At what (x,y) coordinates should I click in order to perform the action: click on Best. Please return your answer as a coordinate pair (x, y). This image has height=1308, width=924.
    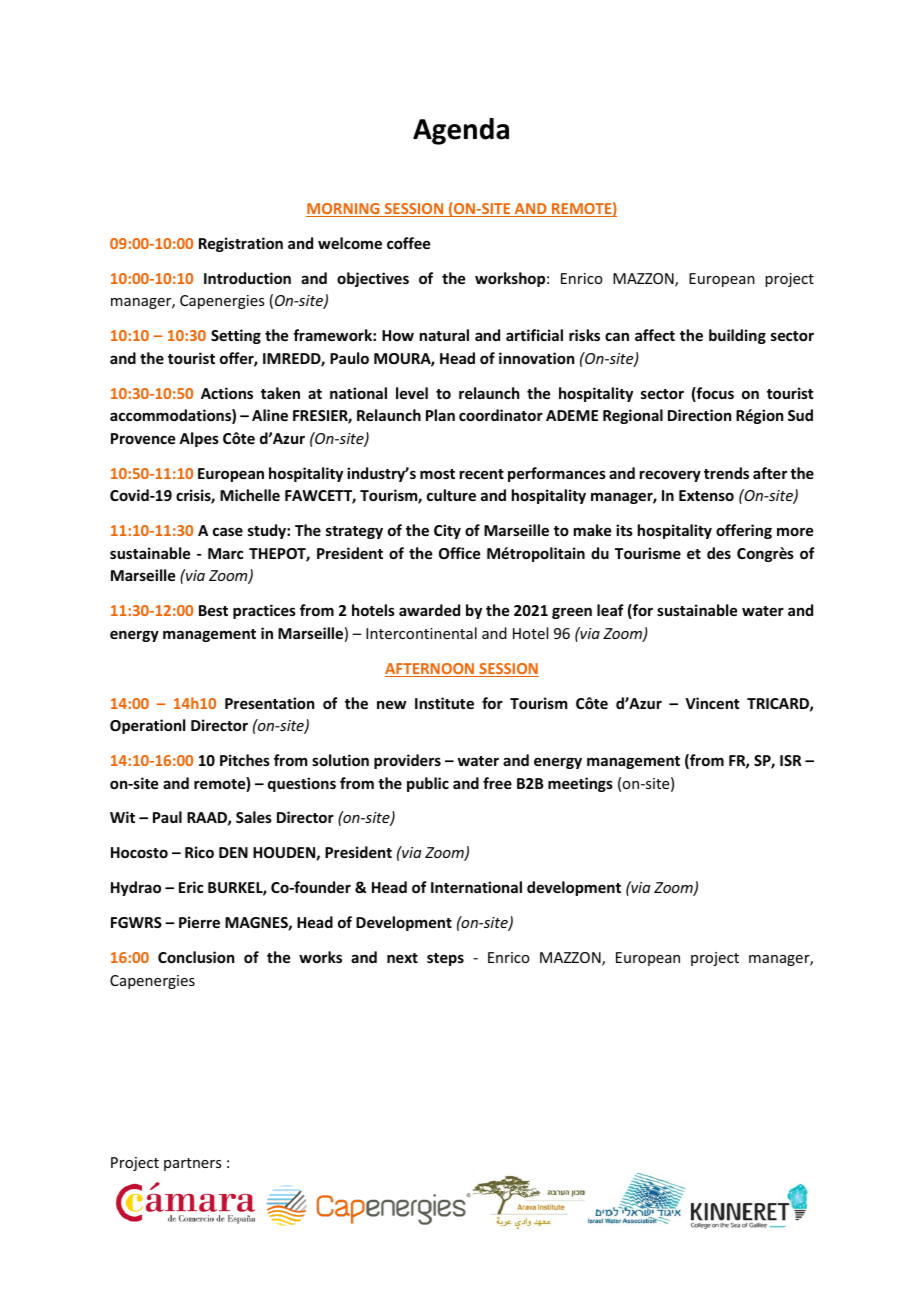
    Looking at the image, I should click on (213, 610).
